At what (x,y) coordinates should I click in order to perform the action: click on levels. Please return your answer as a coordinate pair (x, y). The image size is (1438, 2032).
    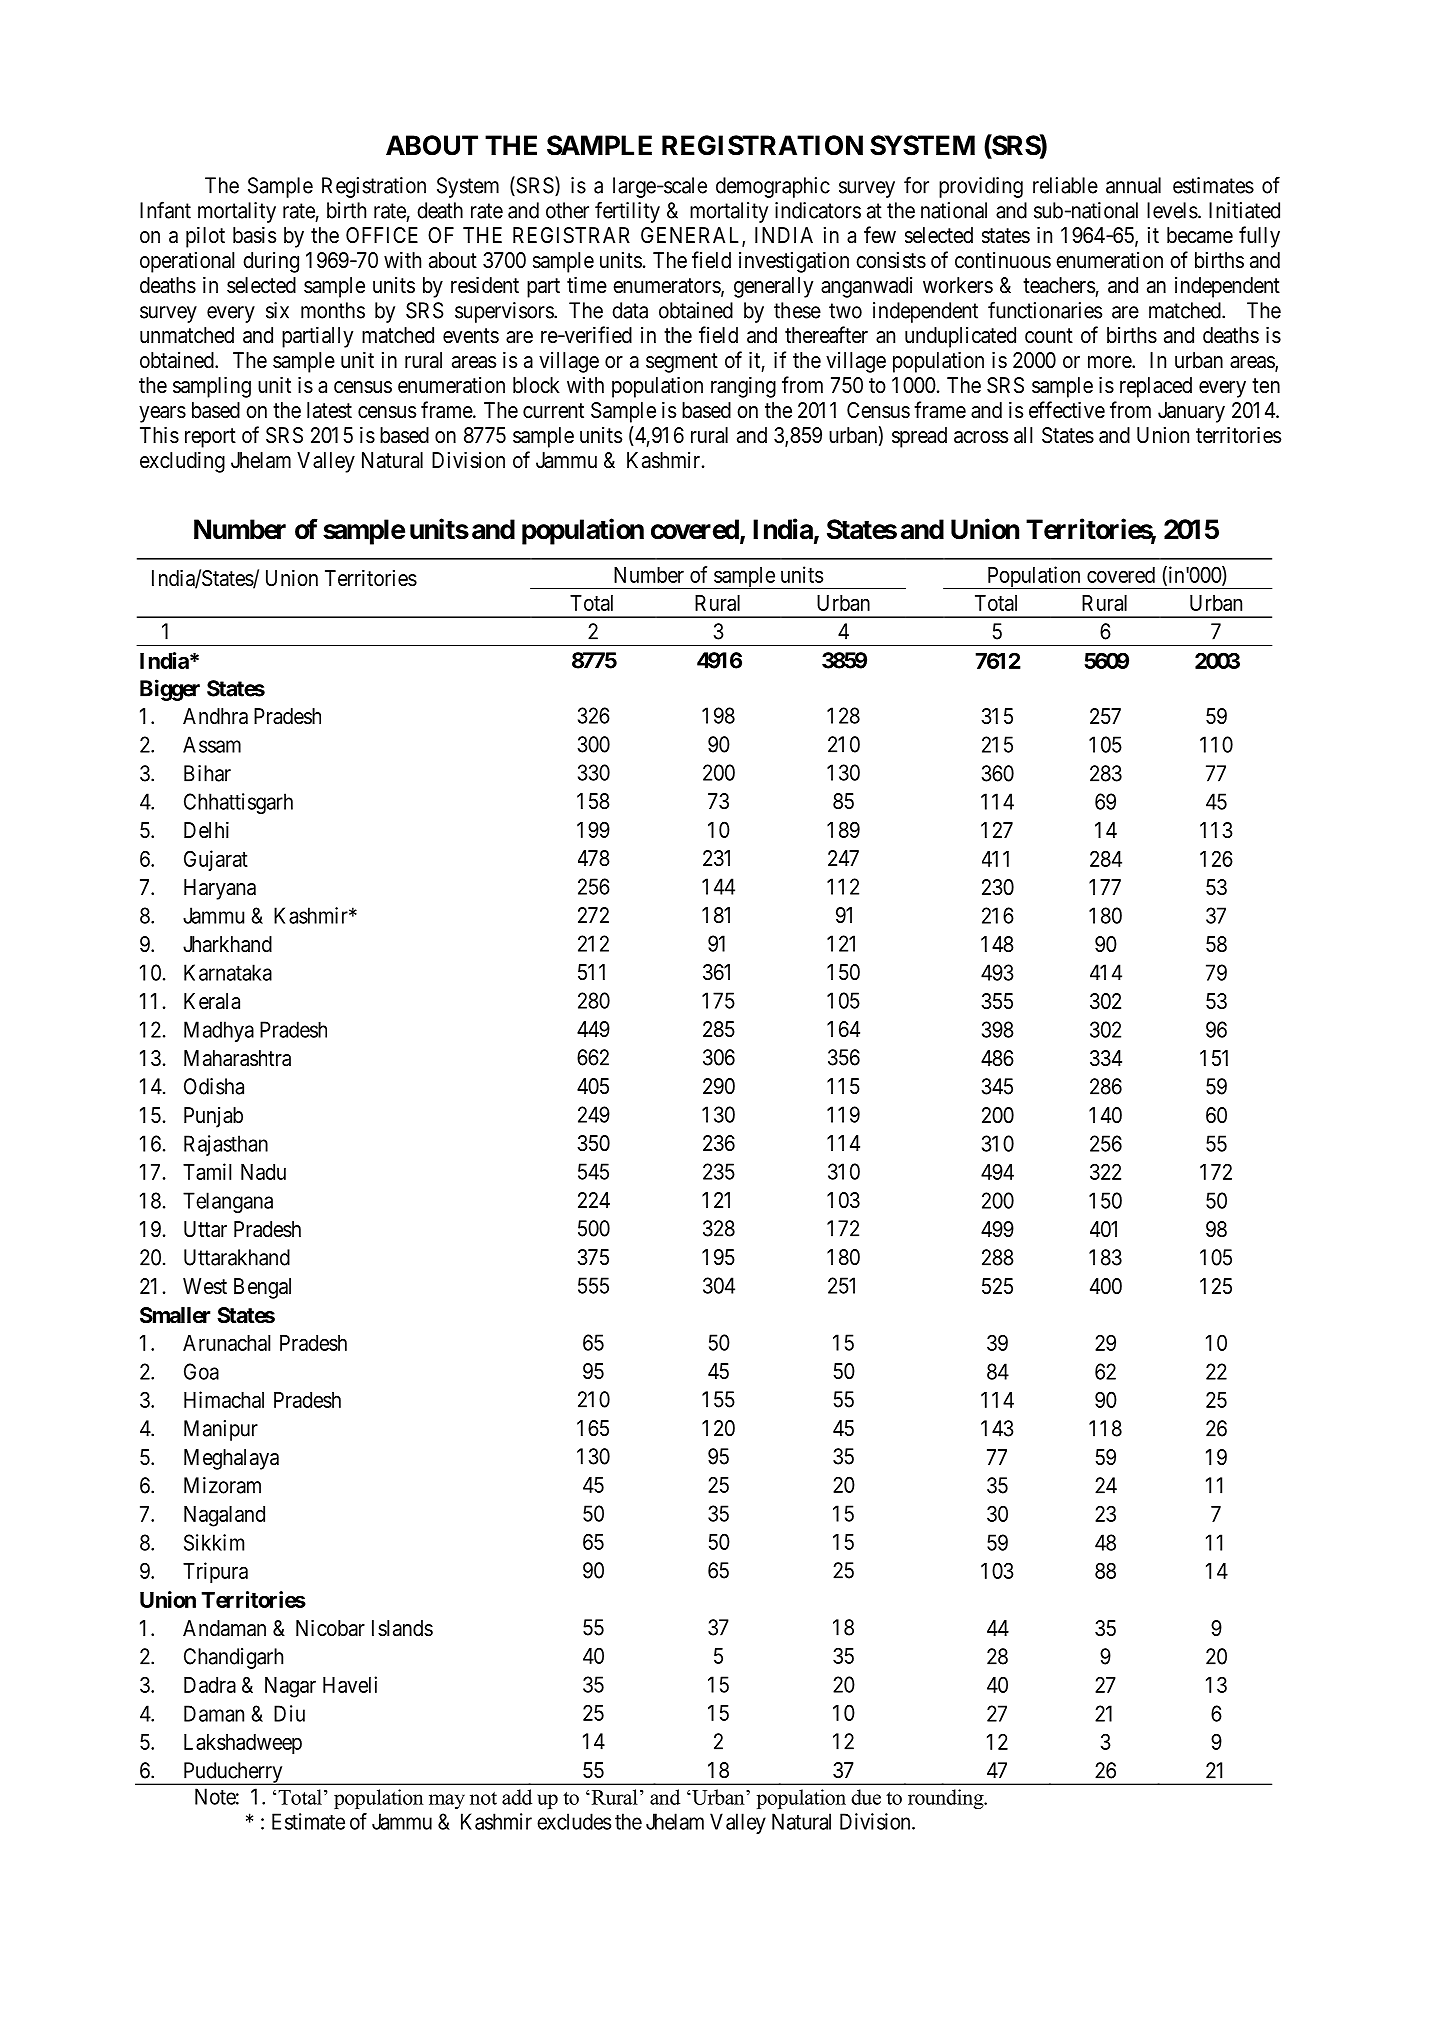
    Looking at the image, I should click on (1172, 210).
